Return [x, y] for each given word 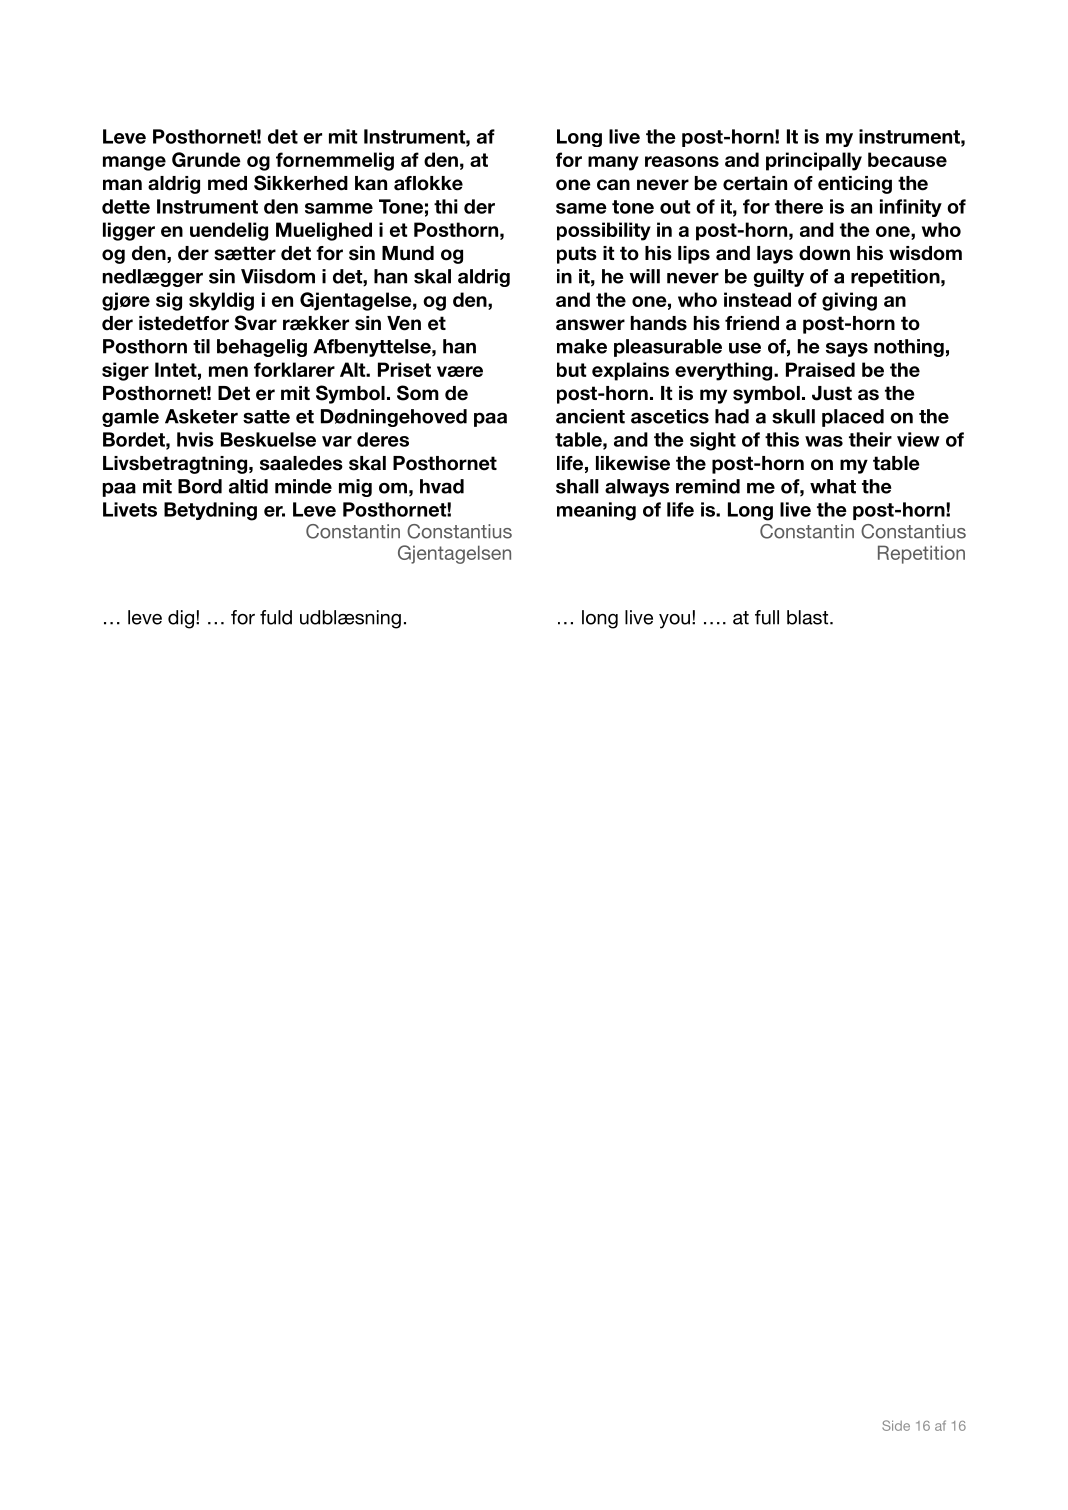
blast [809, 617]
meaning [596, 511]
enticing [855, 185]
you [674, 621]
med [227, 183]
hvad [442, 486]
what [833, 486]
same [581, 208]
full [767, 617]
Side [896, 1425]
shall [577, 486]
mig [355, 488]
